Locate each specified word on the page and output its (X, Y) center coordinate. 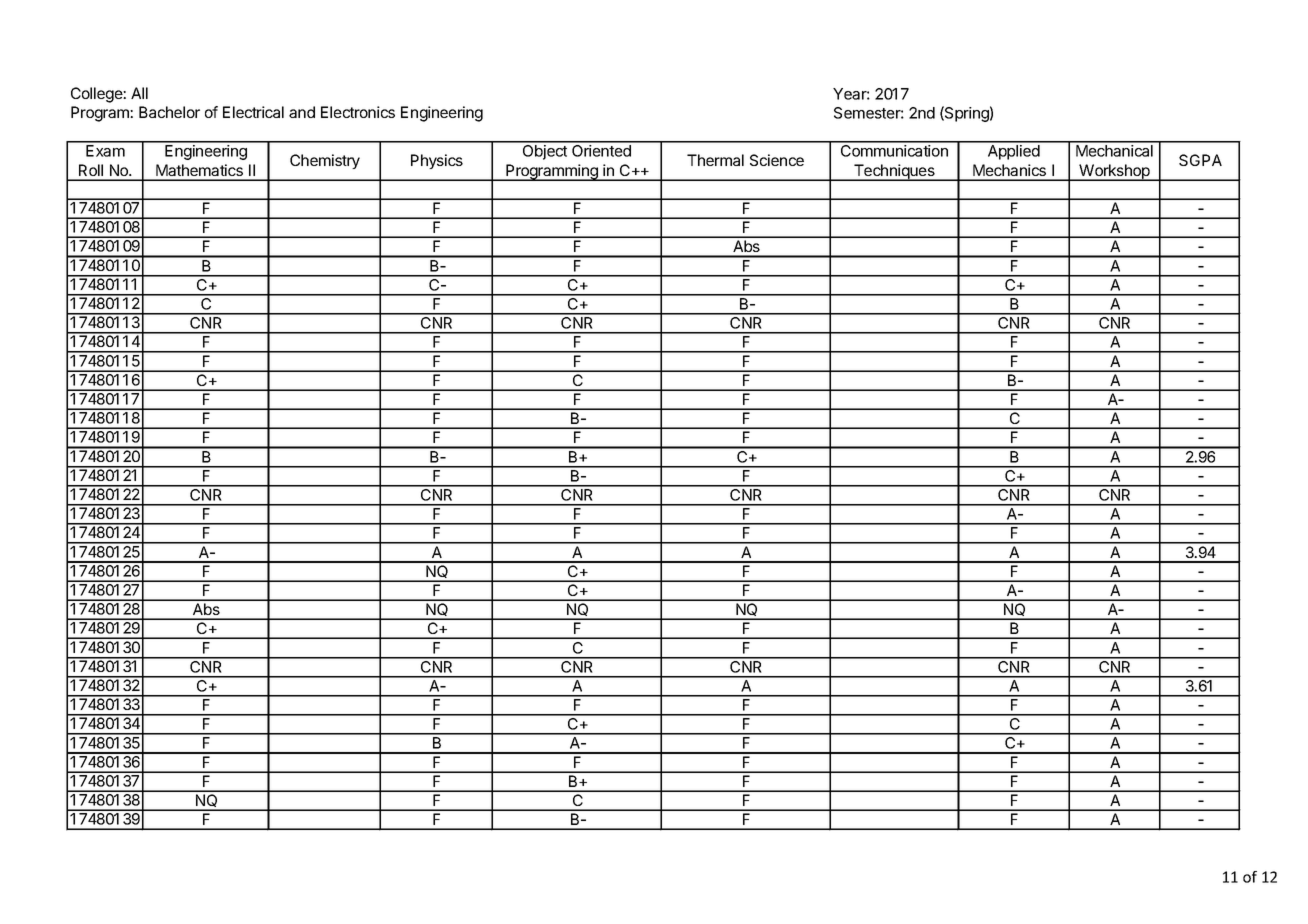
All (139, 93)
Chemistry (325, 161)
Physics (437, 161)
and (302, 112)
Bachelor (169, 112)
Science (777, 160)
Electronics (358, 112)
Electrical (253, 112)
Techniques (894, 172)
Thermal (715, 160)
